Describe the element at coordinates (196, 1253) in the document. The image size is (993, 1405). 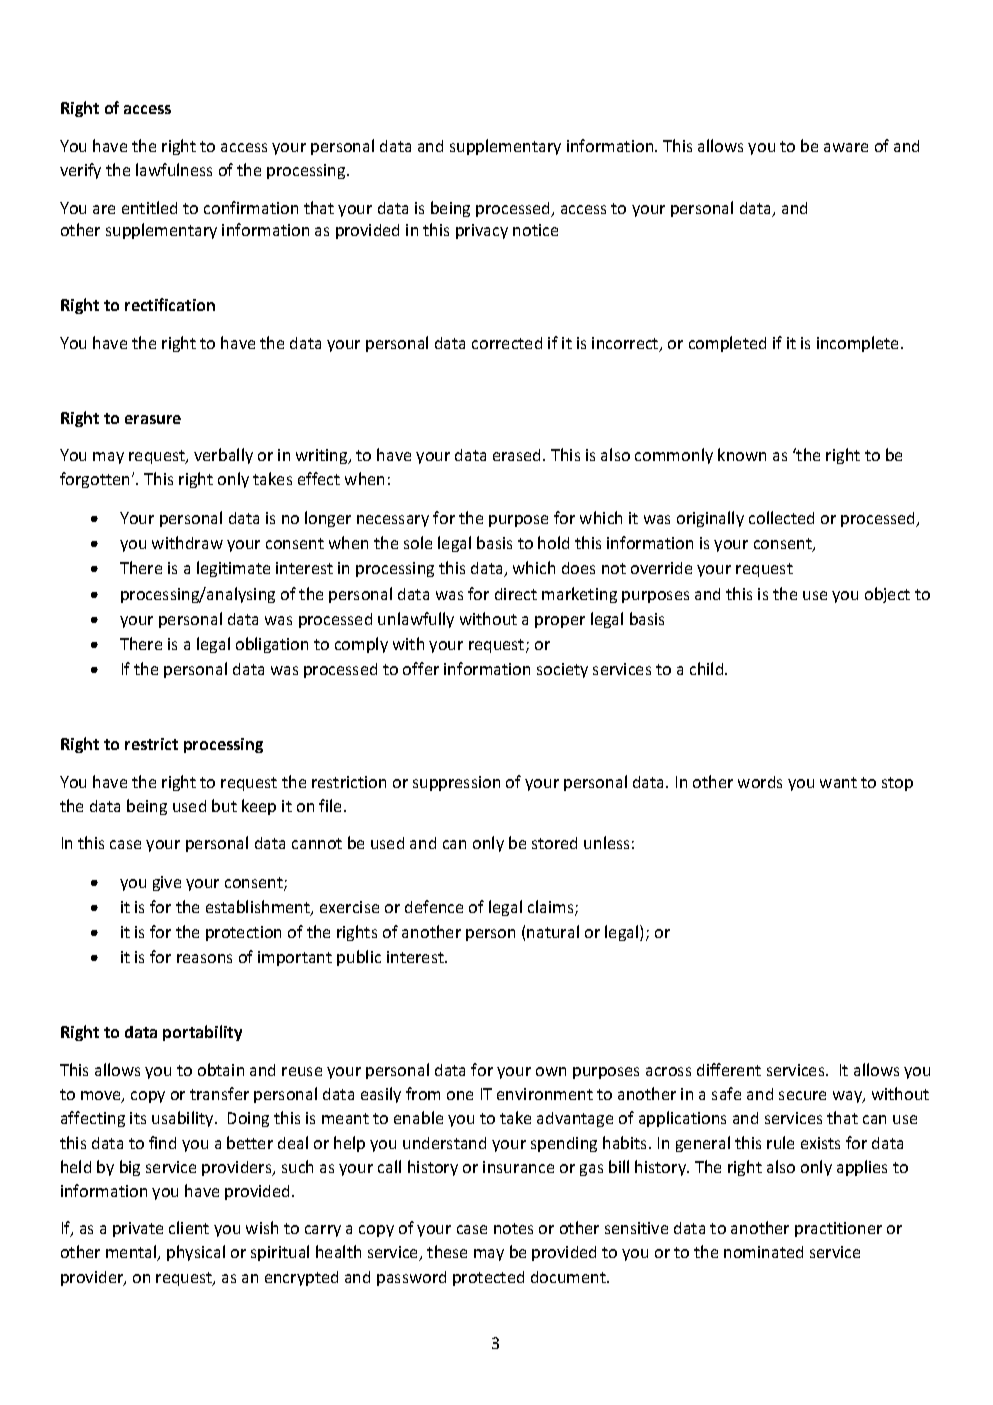
I see `physical` at that location.
